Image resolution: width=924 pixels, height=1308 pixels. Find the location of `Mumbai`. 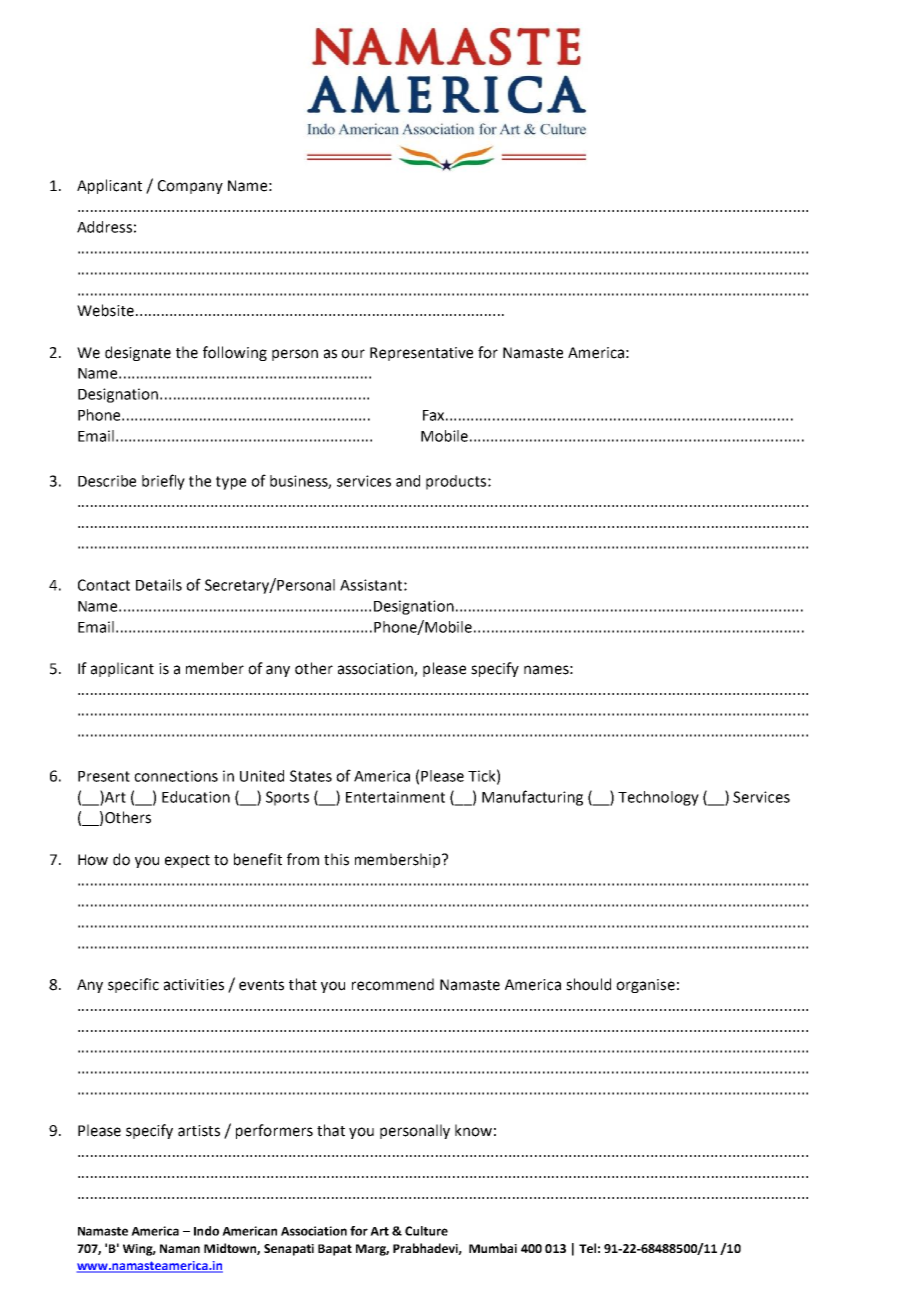

Mumbai is located at coordinates (493, 1248).
